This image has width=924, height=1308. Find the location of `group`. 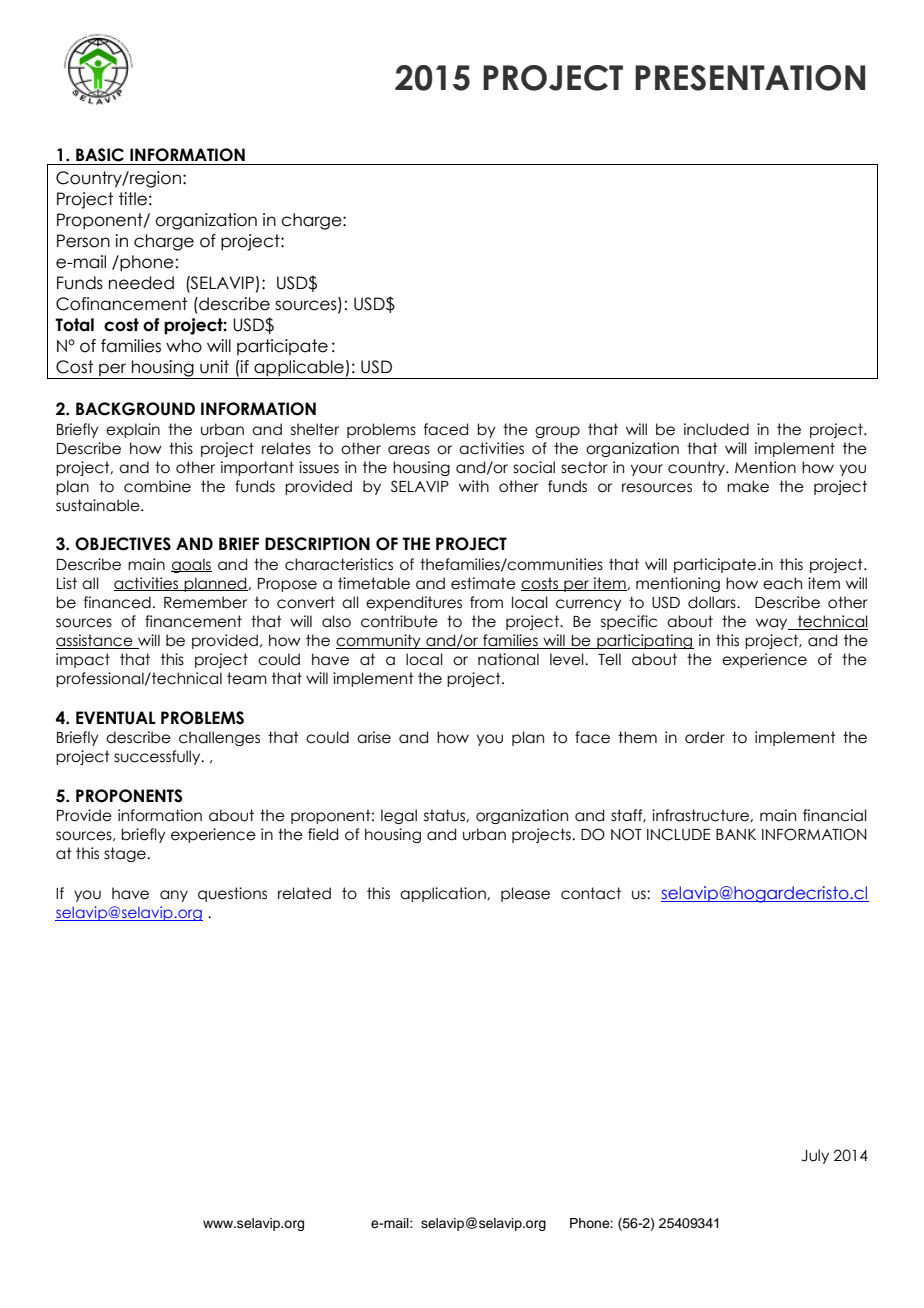

group is located at coordinates (557, 432).
